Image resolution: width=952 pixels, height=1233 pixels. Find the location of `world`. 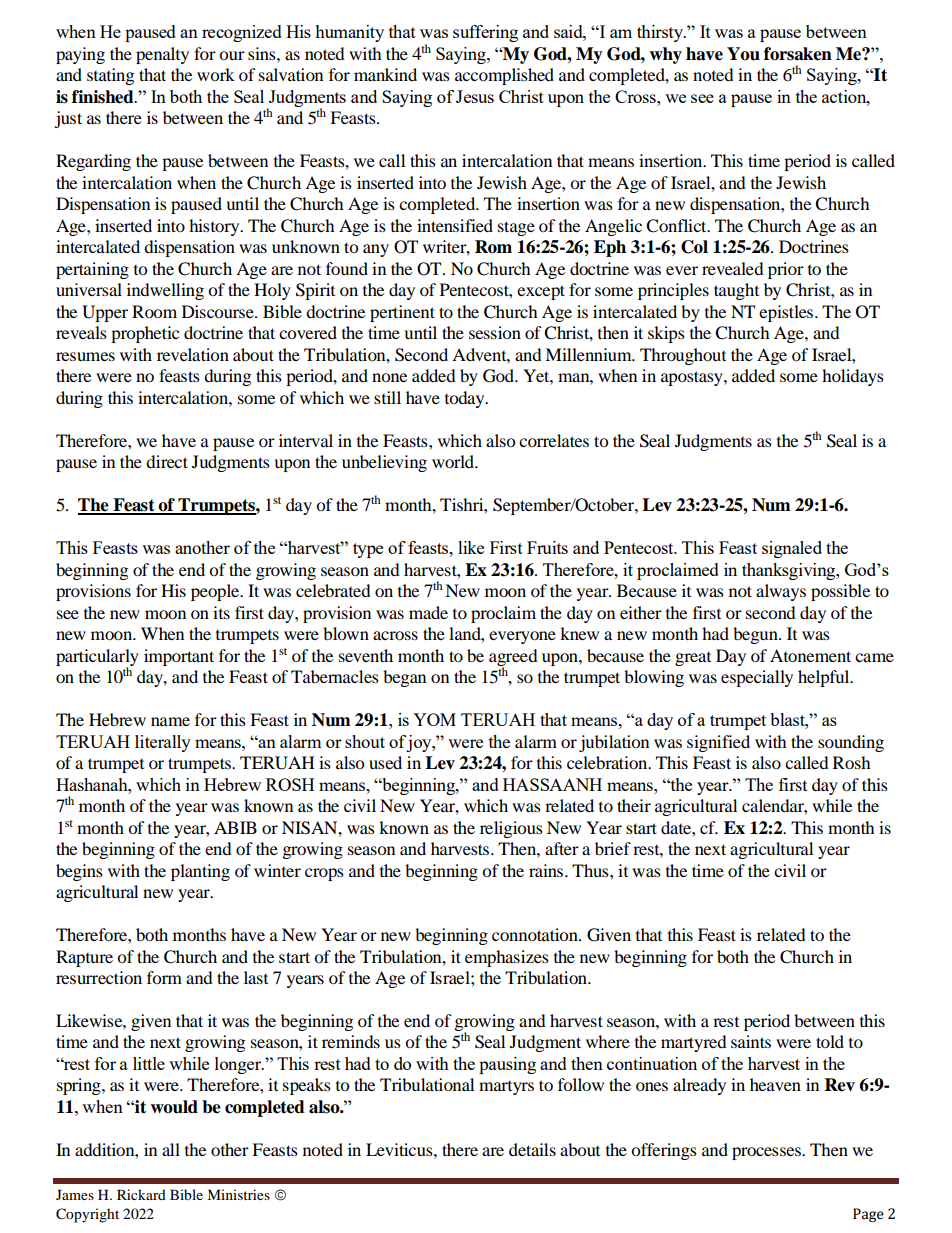

world is located at coordinates (454, 461).
